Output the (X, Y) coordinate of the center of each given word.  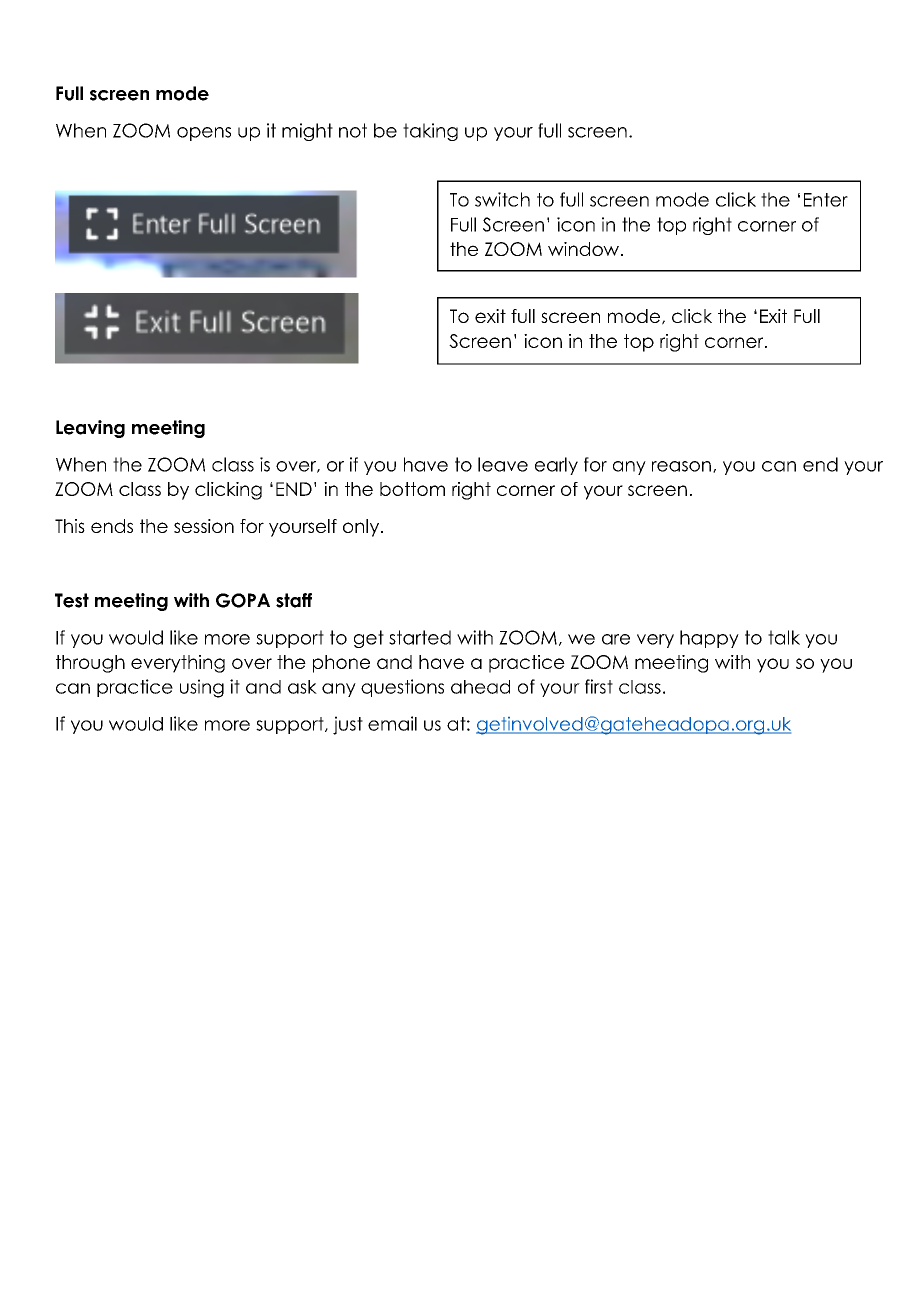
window (583, 249)
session (204, 526)
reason (681, 466)
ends (112, 526)
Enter (826, 200)
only (362, 528)
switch (502, 199)
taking (430, 132)
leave (503, 464)
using (202, 688)
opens (204, 134)
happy (709, 639)
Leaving (90, 429)
